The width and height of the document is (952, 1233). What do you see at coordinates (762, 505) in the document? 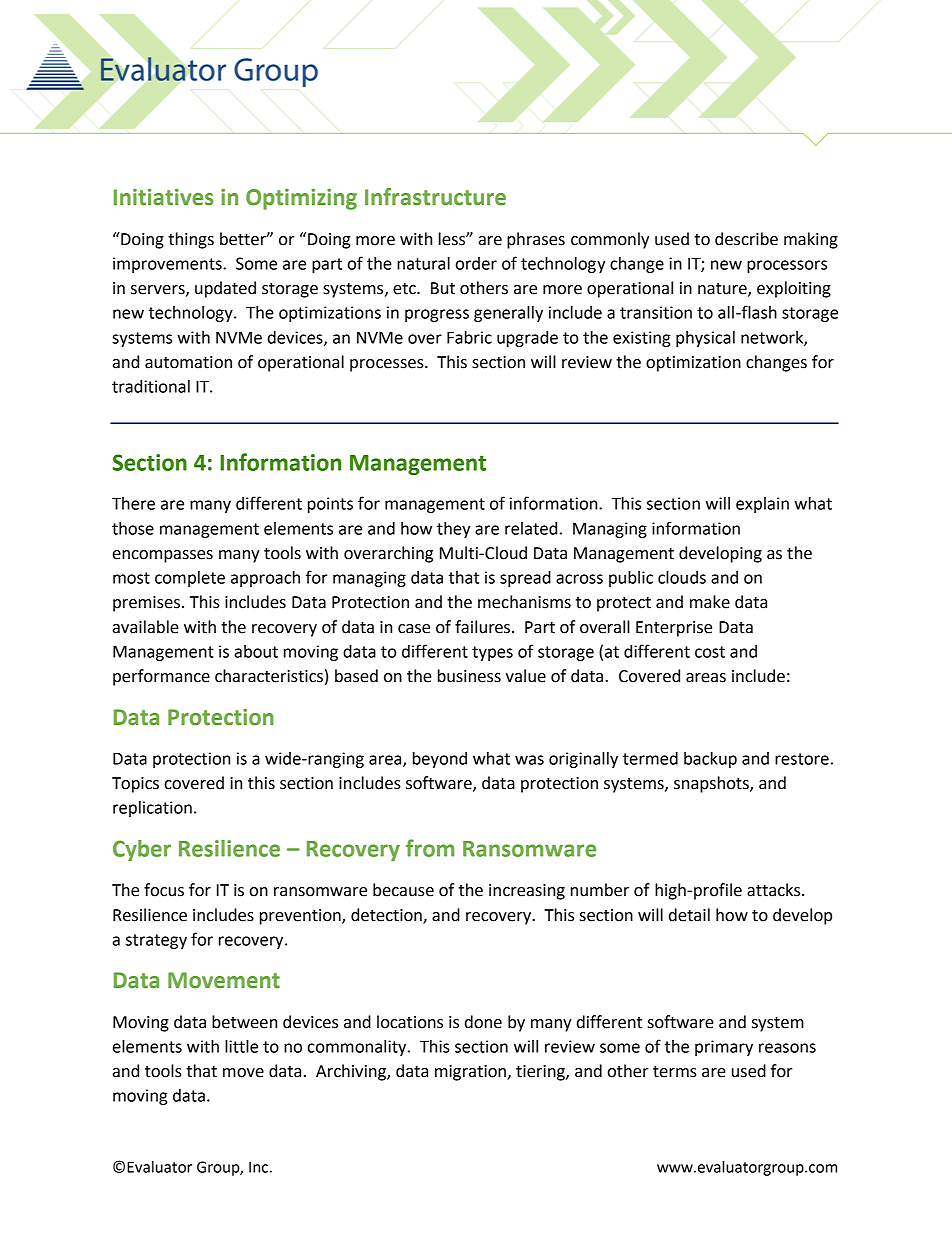
I see `explain` at bounding box center [762, 505].
